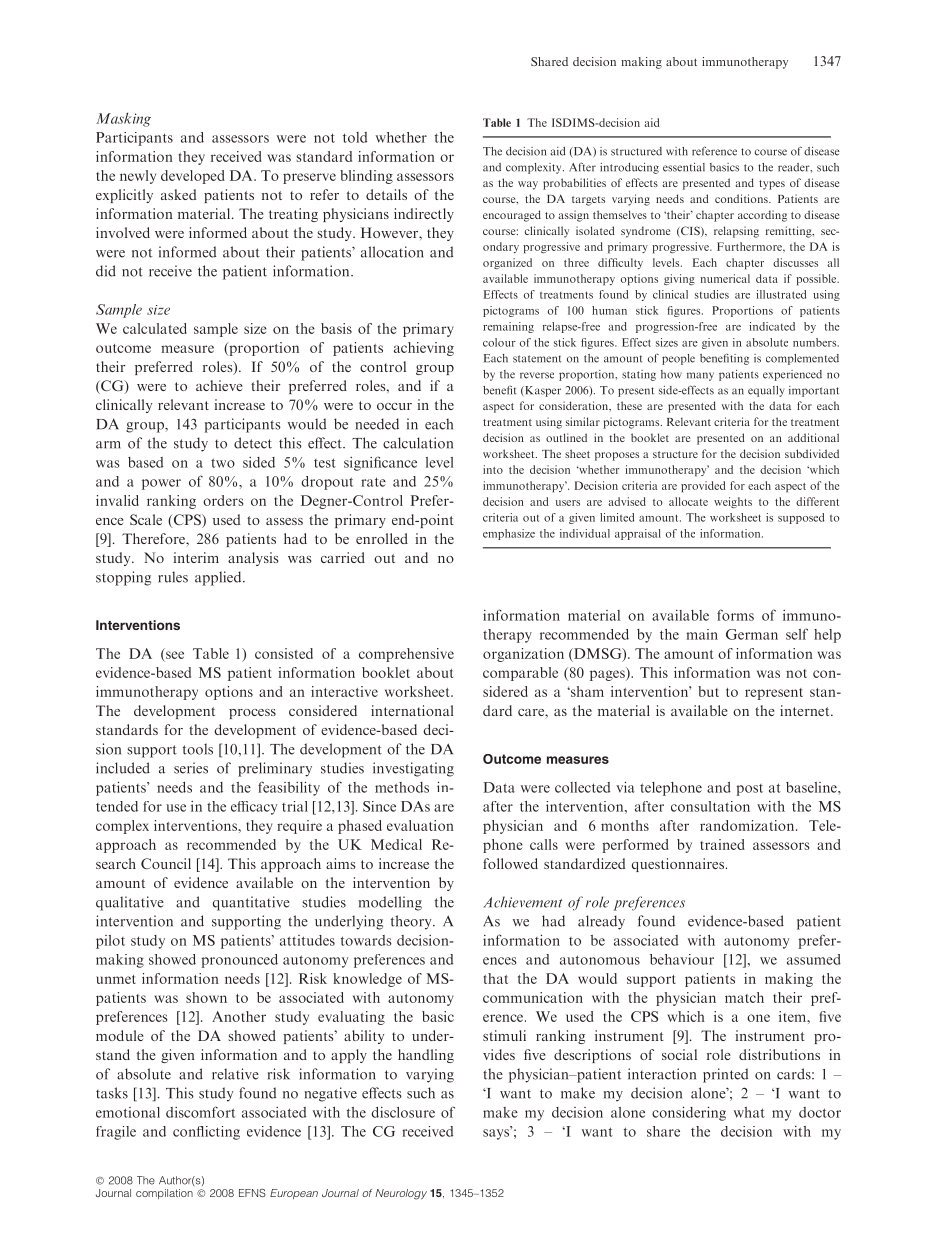  What do you see at coordinates (528, 185) in the image?
I see `way` at bounding box center [528, 185].
